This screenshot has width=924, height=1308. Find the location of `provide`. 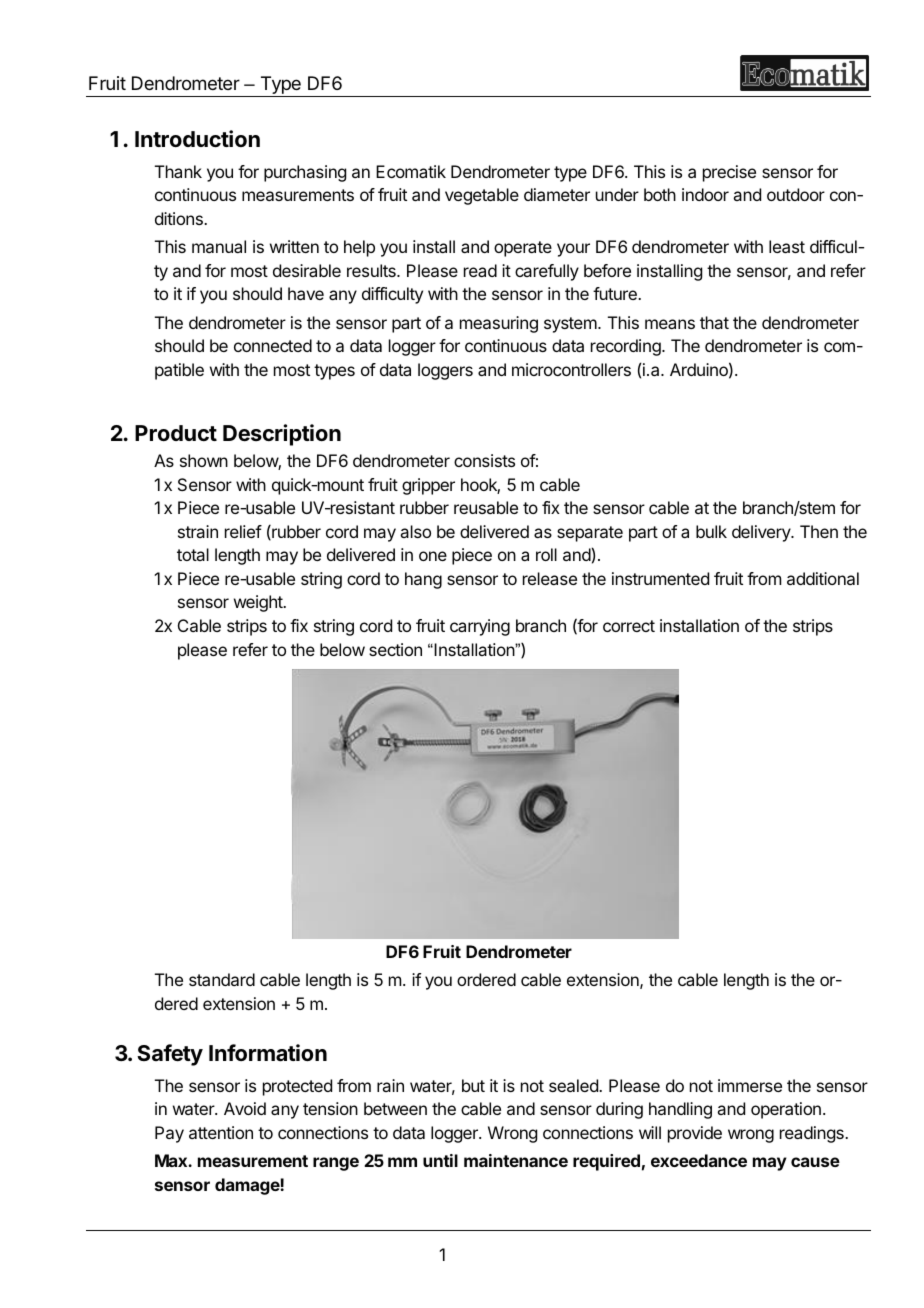

provide is located at coordinates (695, 1134).
